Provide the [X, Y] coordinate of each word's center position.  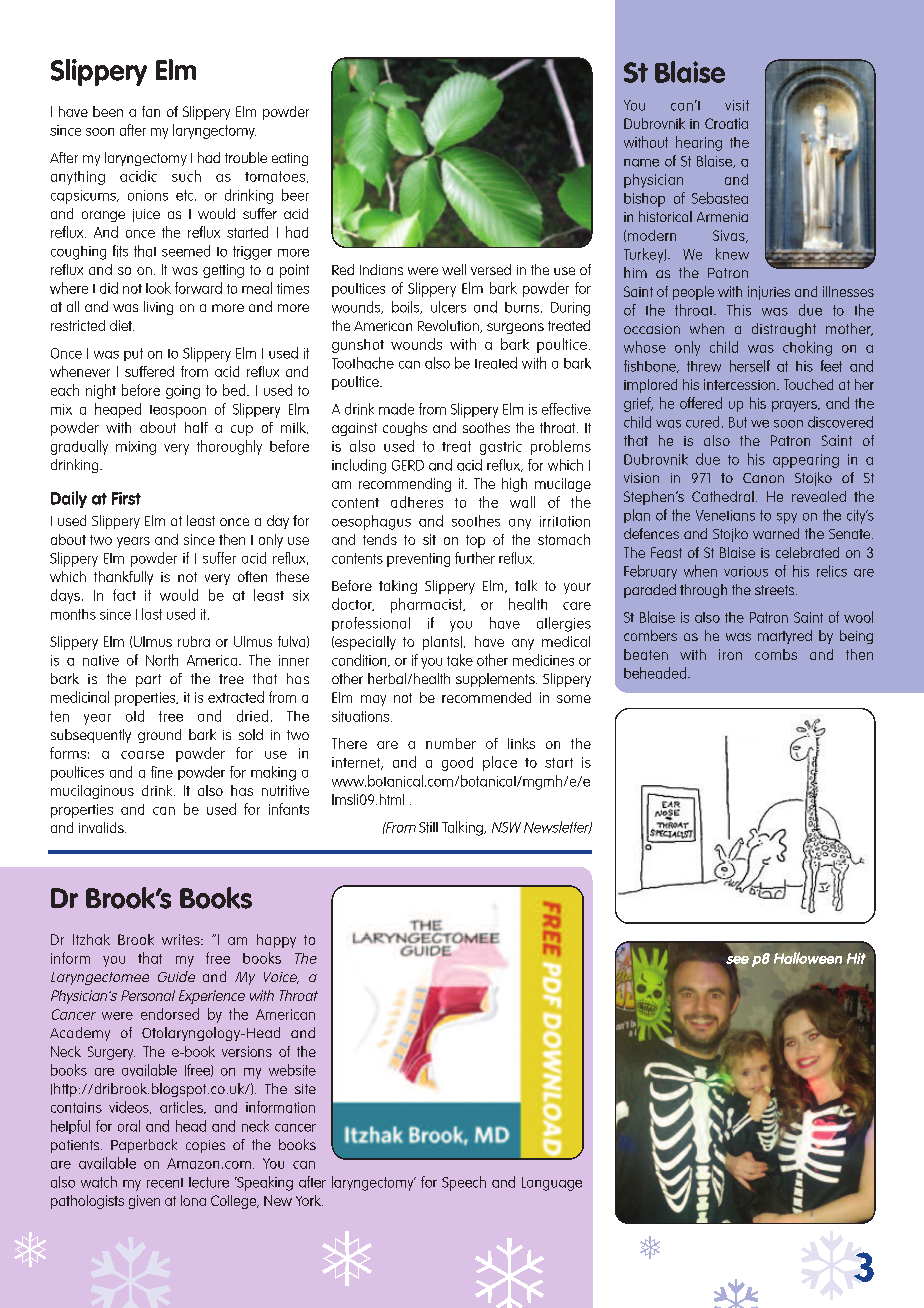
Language [552, 1184]
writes [182, 939]
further [475, 558]
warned [776, 533]
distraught [784, 330]
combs [776, 654]
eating [290, 159]
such [186, 176]
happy [276, 941]
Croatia [726, 123]
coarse [142, 755]
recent [165, 1183]
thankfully [123, 578]
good [457, 764]
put [133, 354]
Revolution [449, 326]
